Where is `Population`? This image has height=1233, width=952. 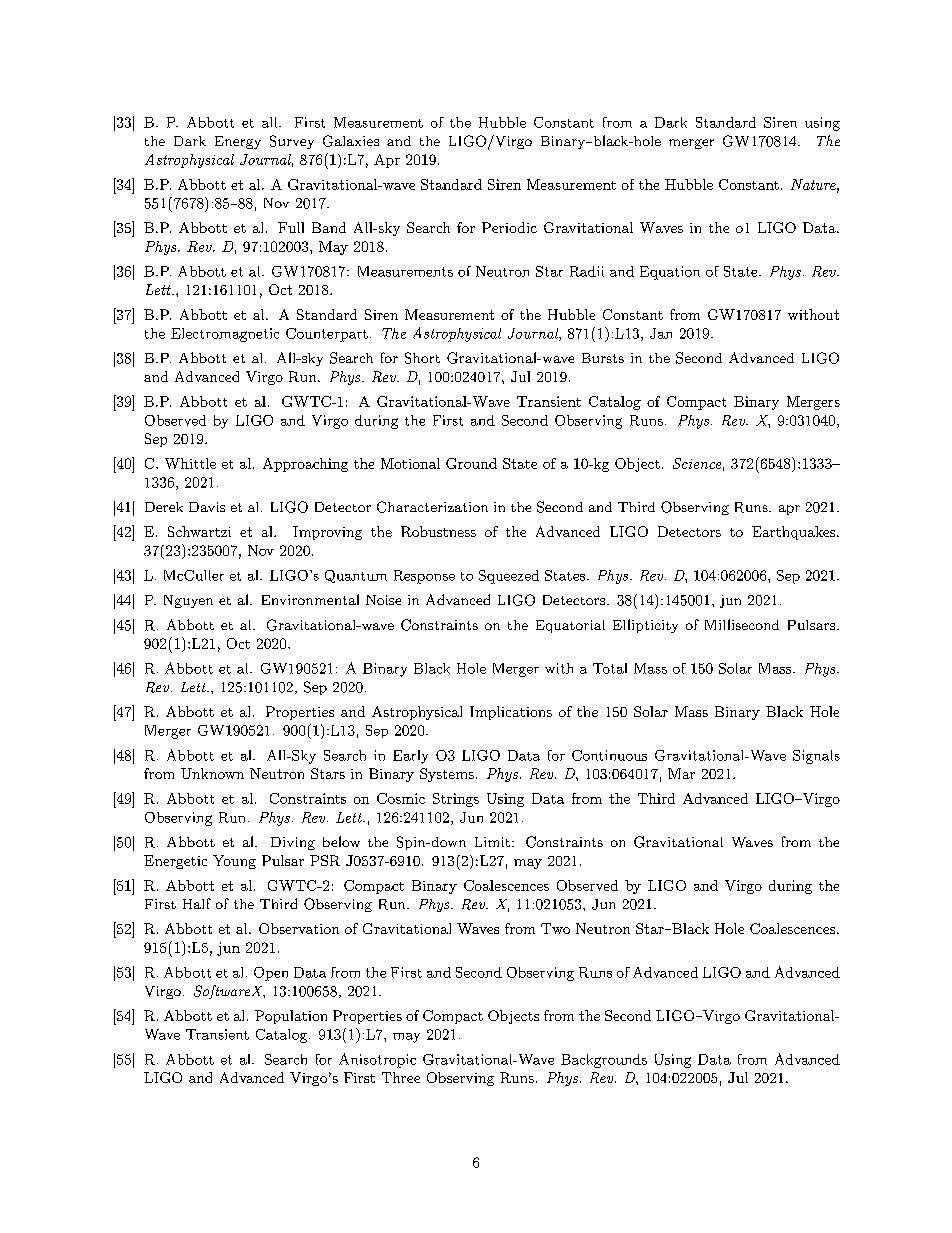
Population is located at coordinates (291, 1017).
